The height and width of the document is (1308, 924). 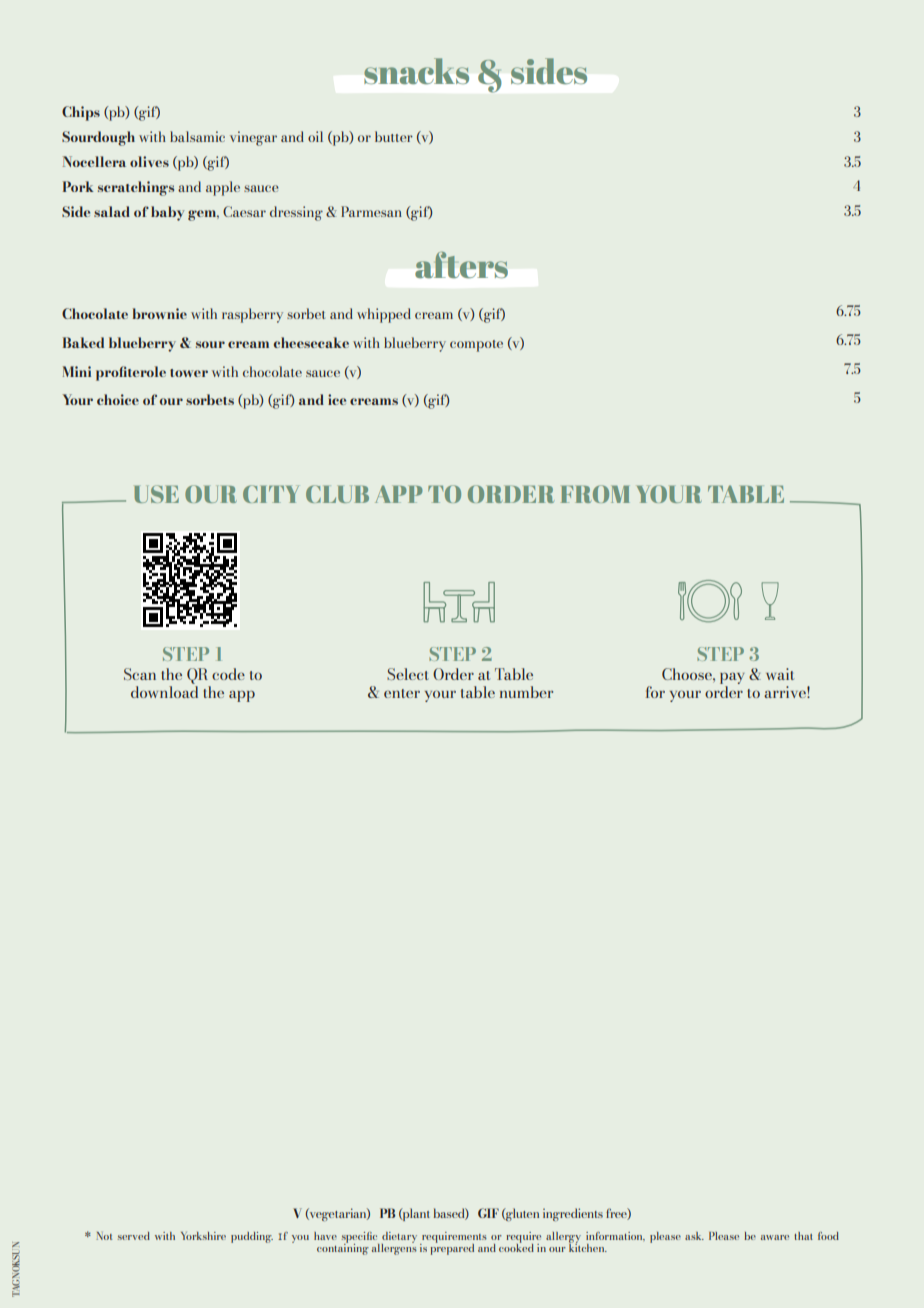 What do you see at coordinates (197, 136) in the document?
I see `balsamic` at bounding box center [197, 136].
